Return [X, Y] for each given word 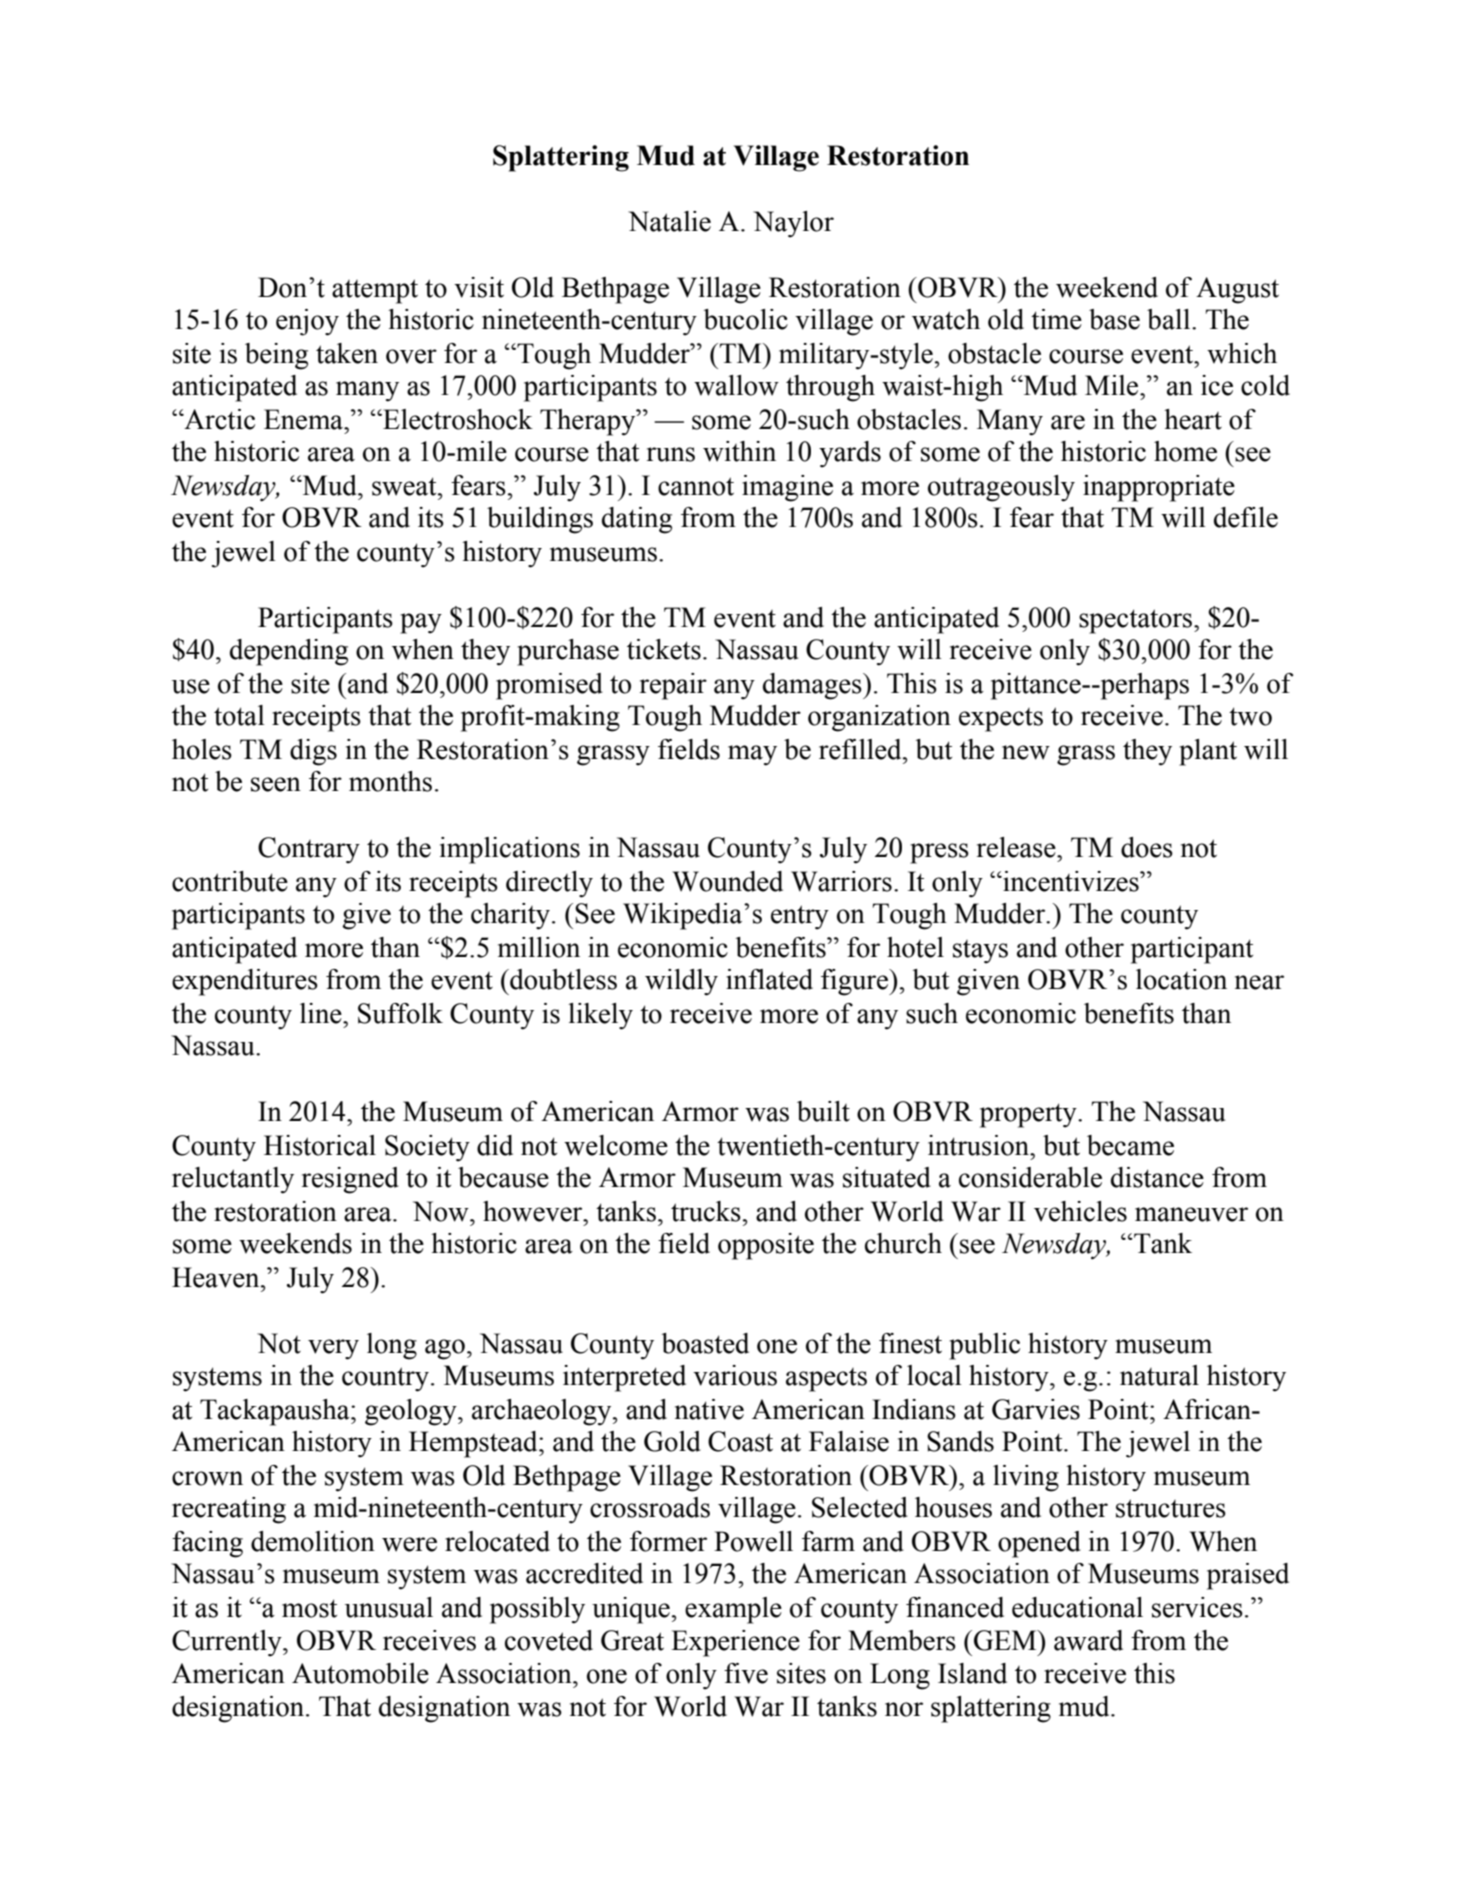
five [746, 1673]
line [322, 1013]
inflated [769, 979]
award [1088, 1640]
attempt [375, 291]
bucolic [746, 319]
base [1114, 319]
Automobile [360, 1673]
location [1181, 979]
